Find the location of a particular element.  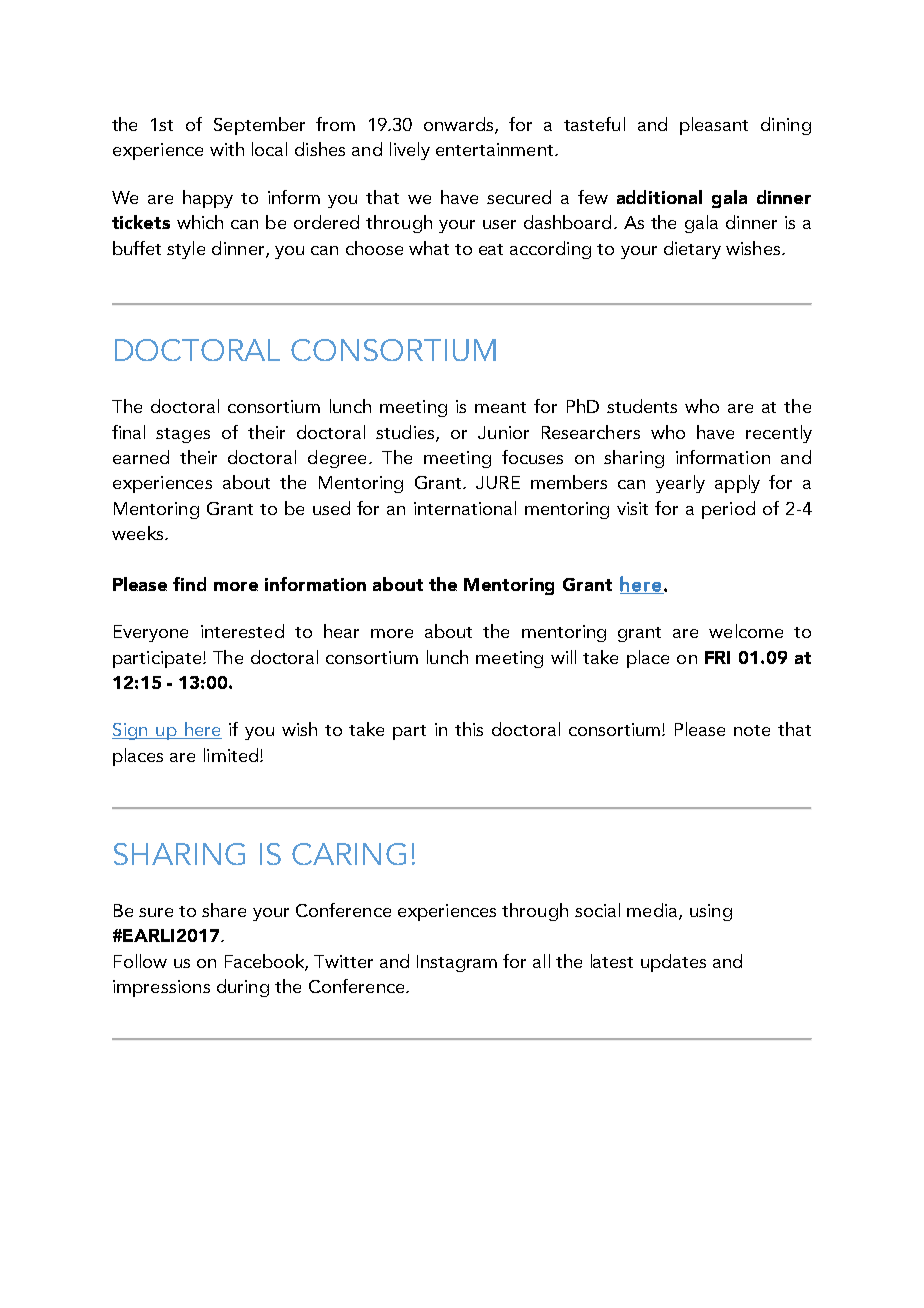

updates is located at coordinates (673, 963).
